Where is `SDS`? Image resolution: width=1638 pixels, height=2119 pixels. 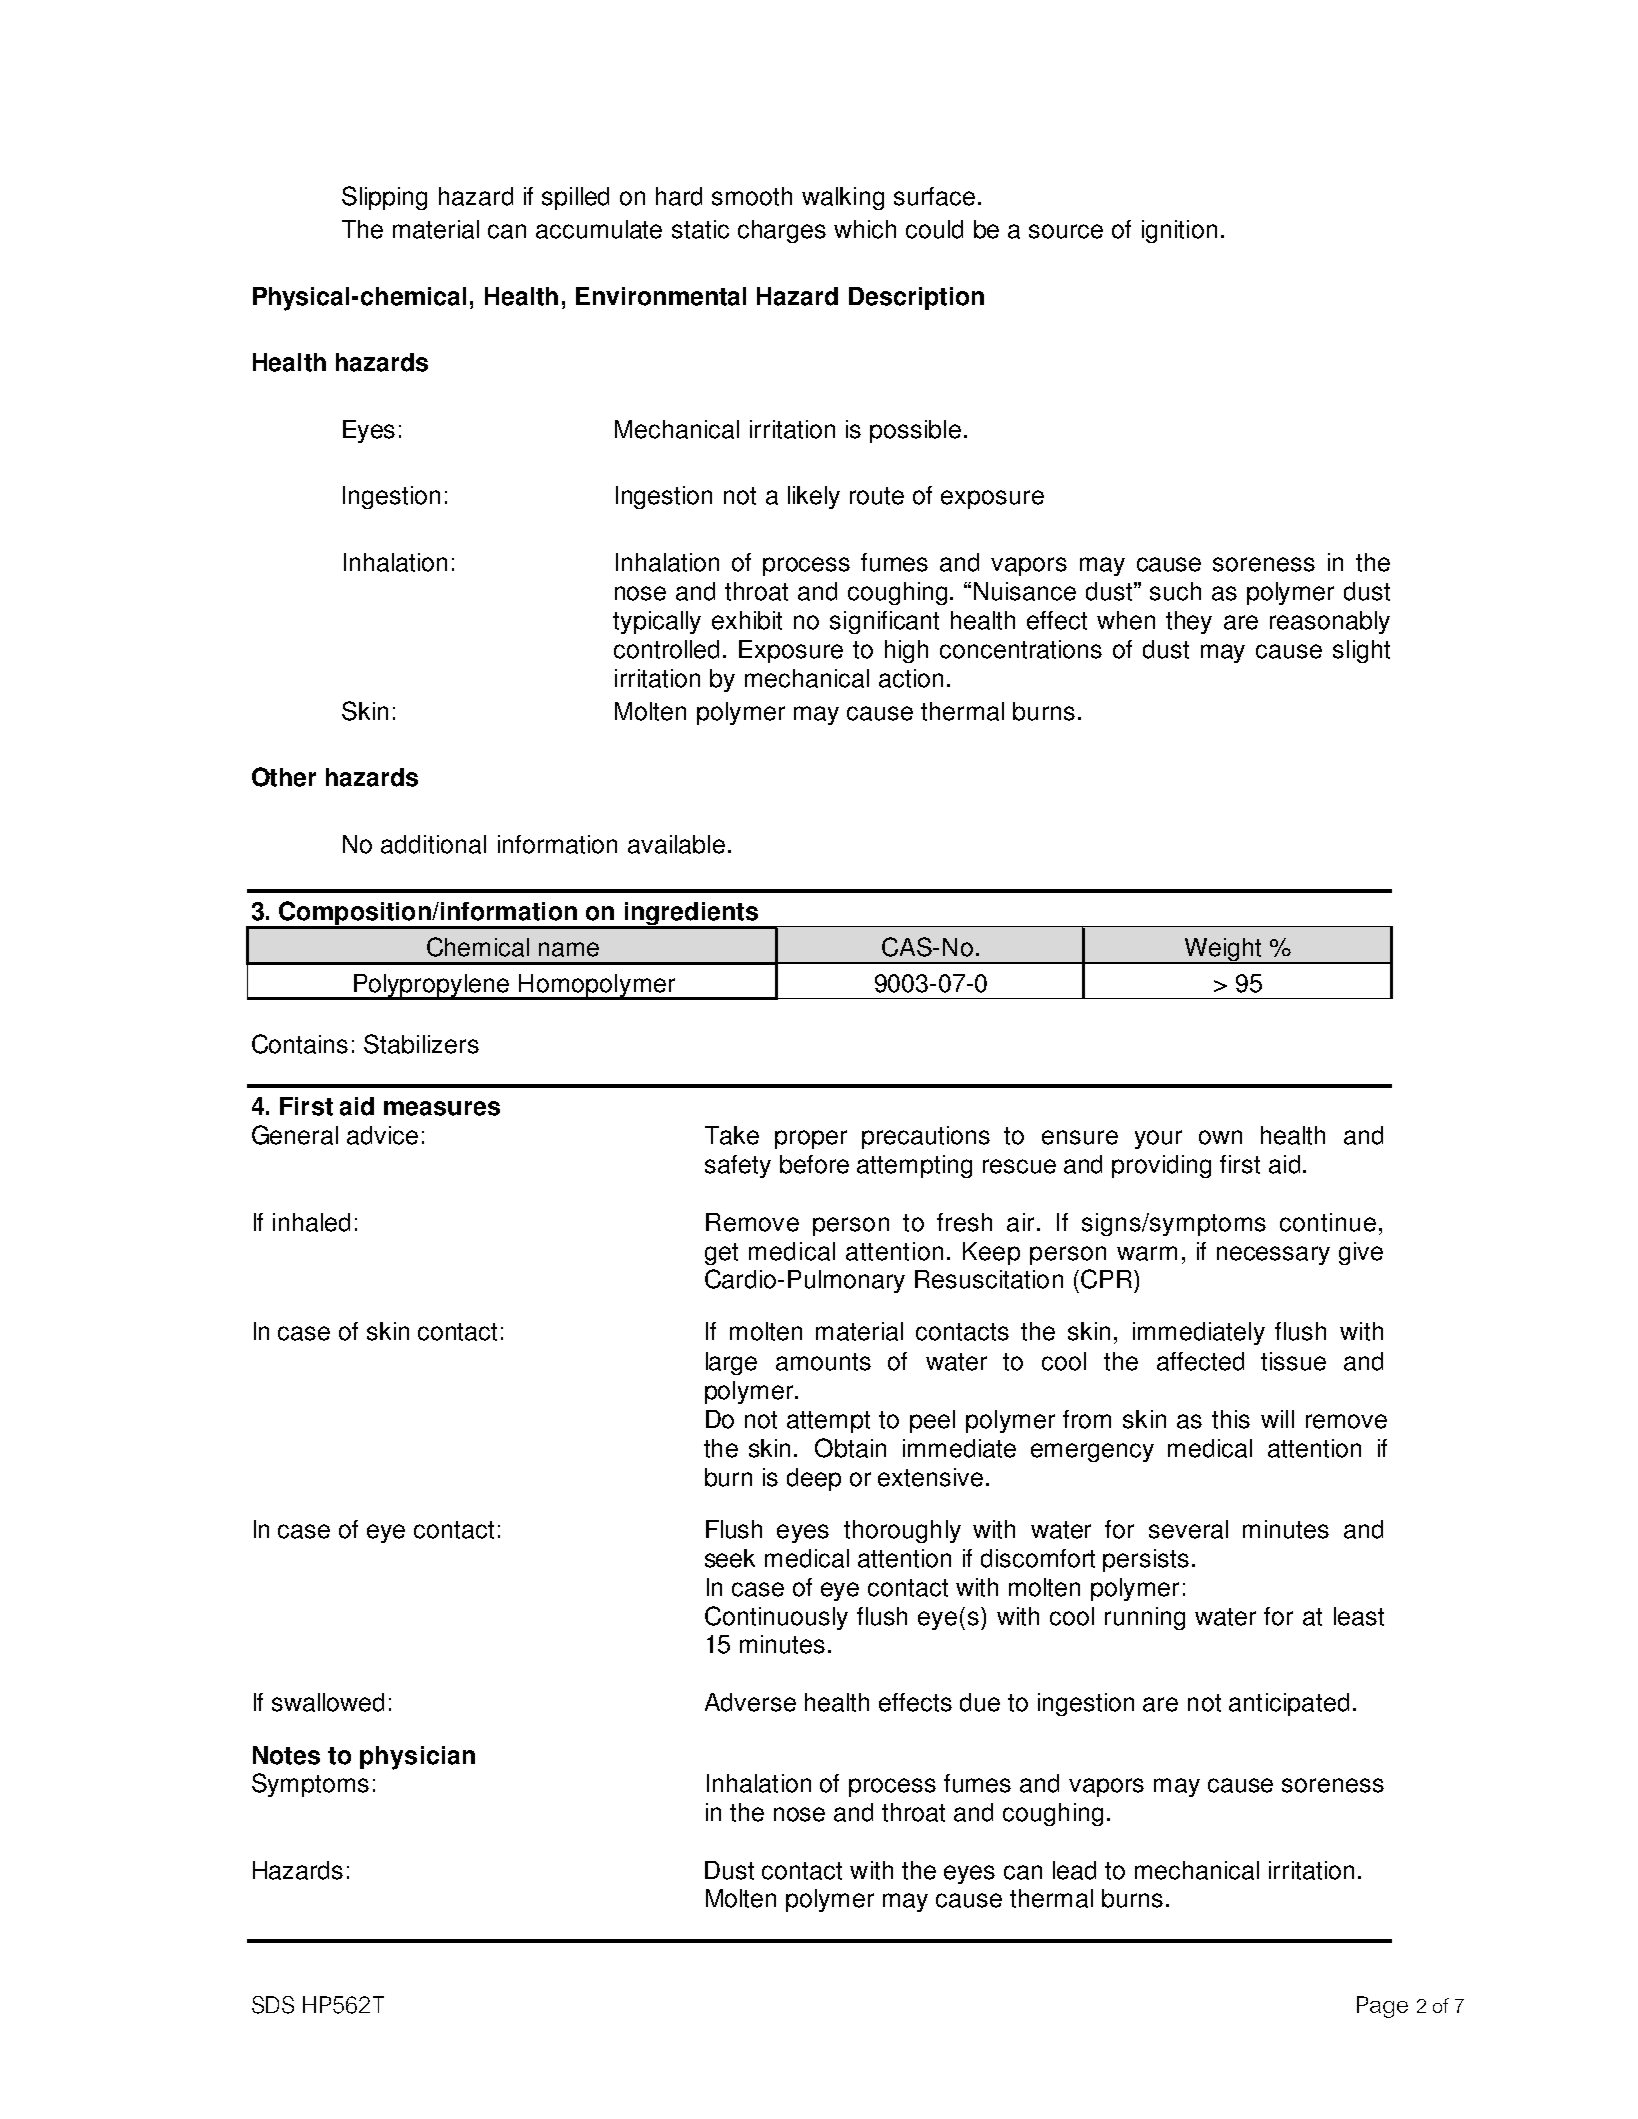
SDS is located at coordinates (273, 2005).
